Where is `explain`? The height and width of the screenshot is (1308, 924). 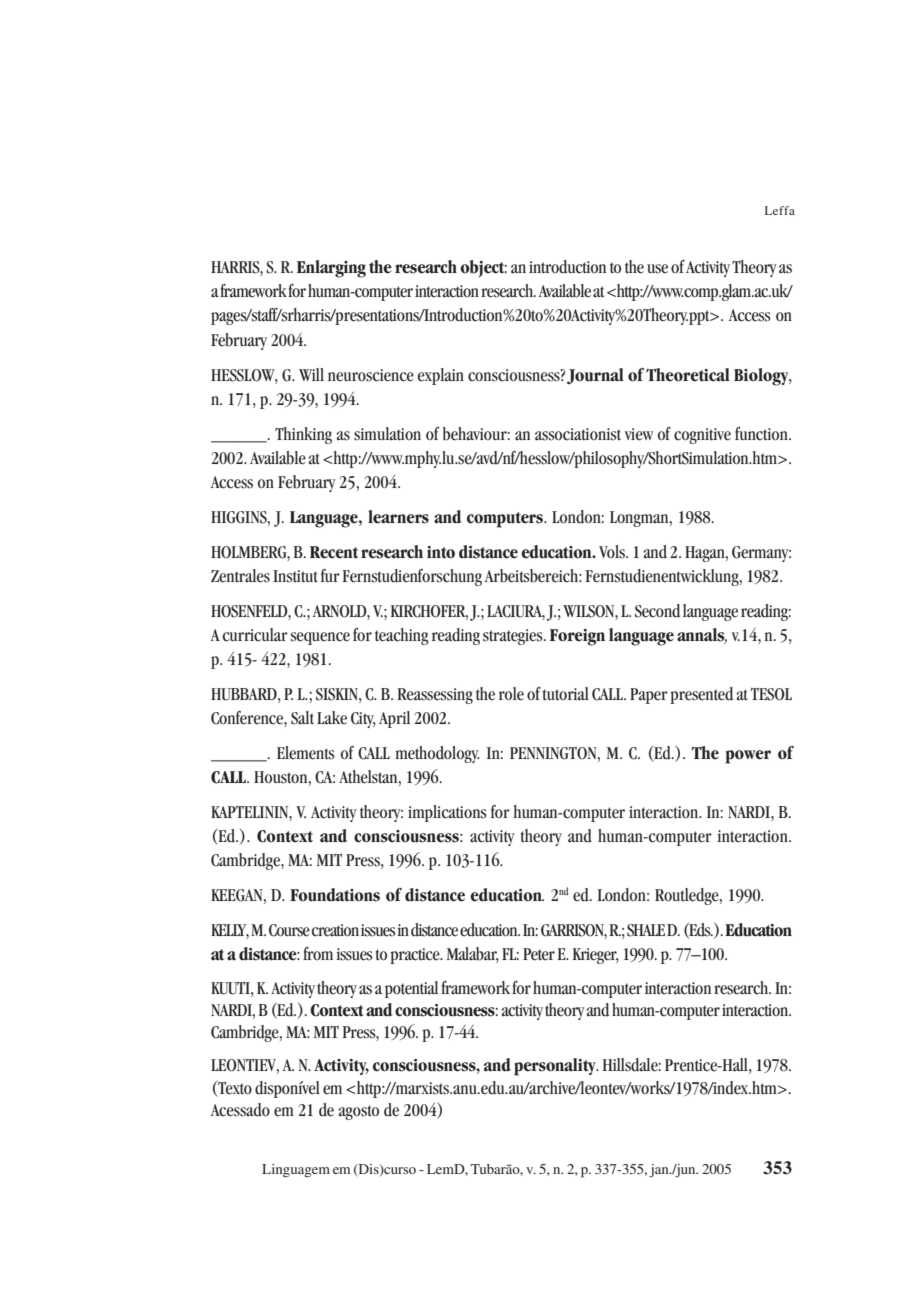 explain is located at coordinates (441, 376).
